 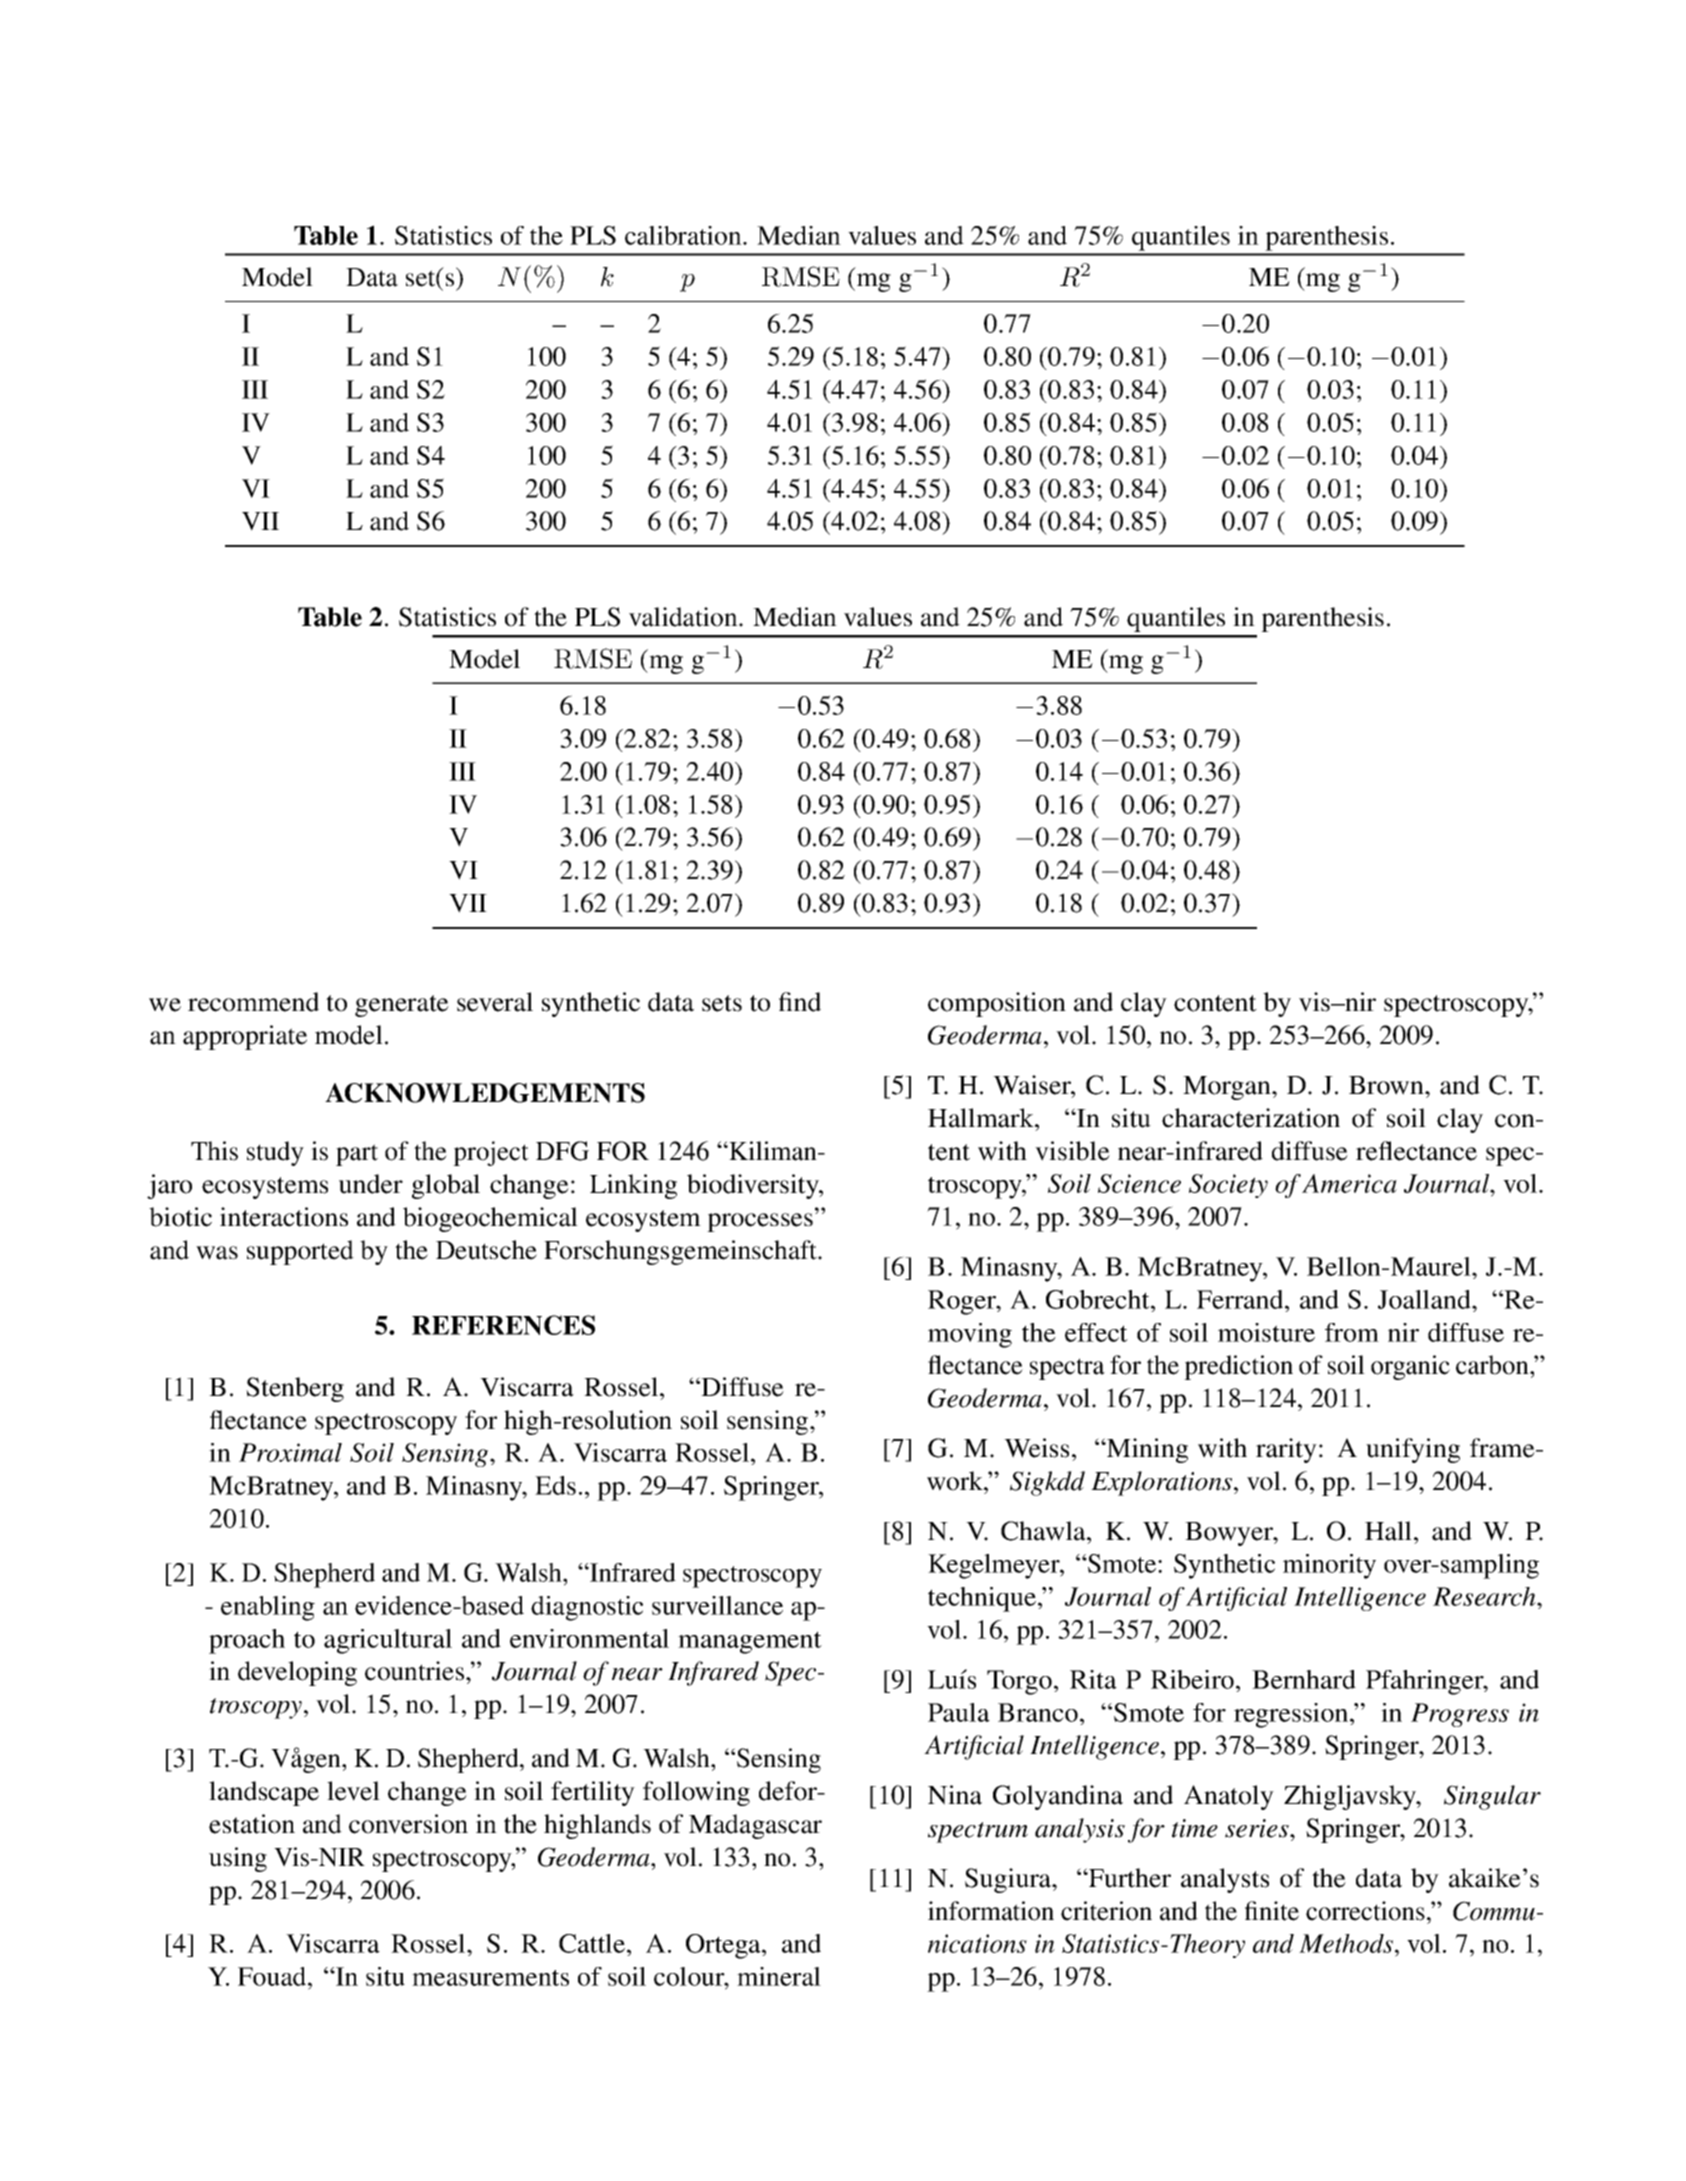 What do you see at coordinates (684, 617) in the page?
I see `validation` at bounding box center [684, 617].
